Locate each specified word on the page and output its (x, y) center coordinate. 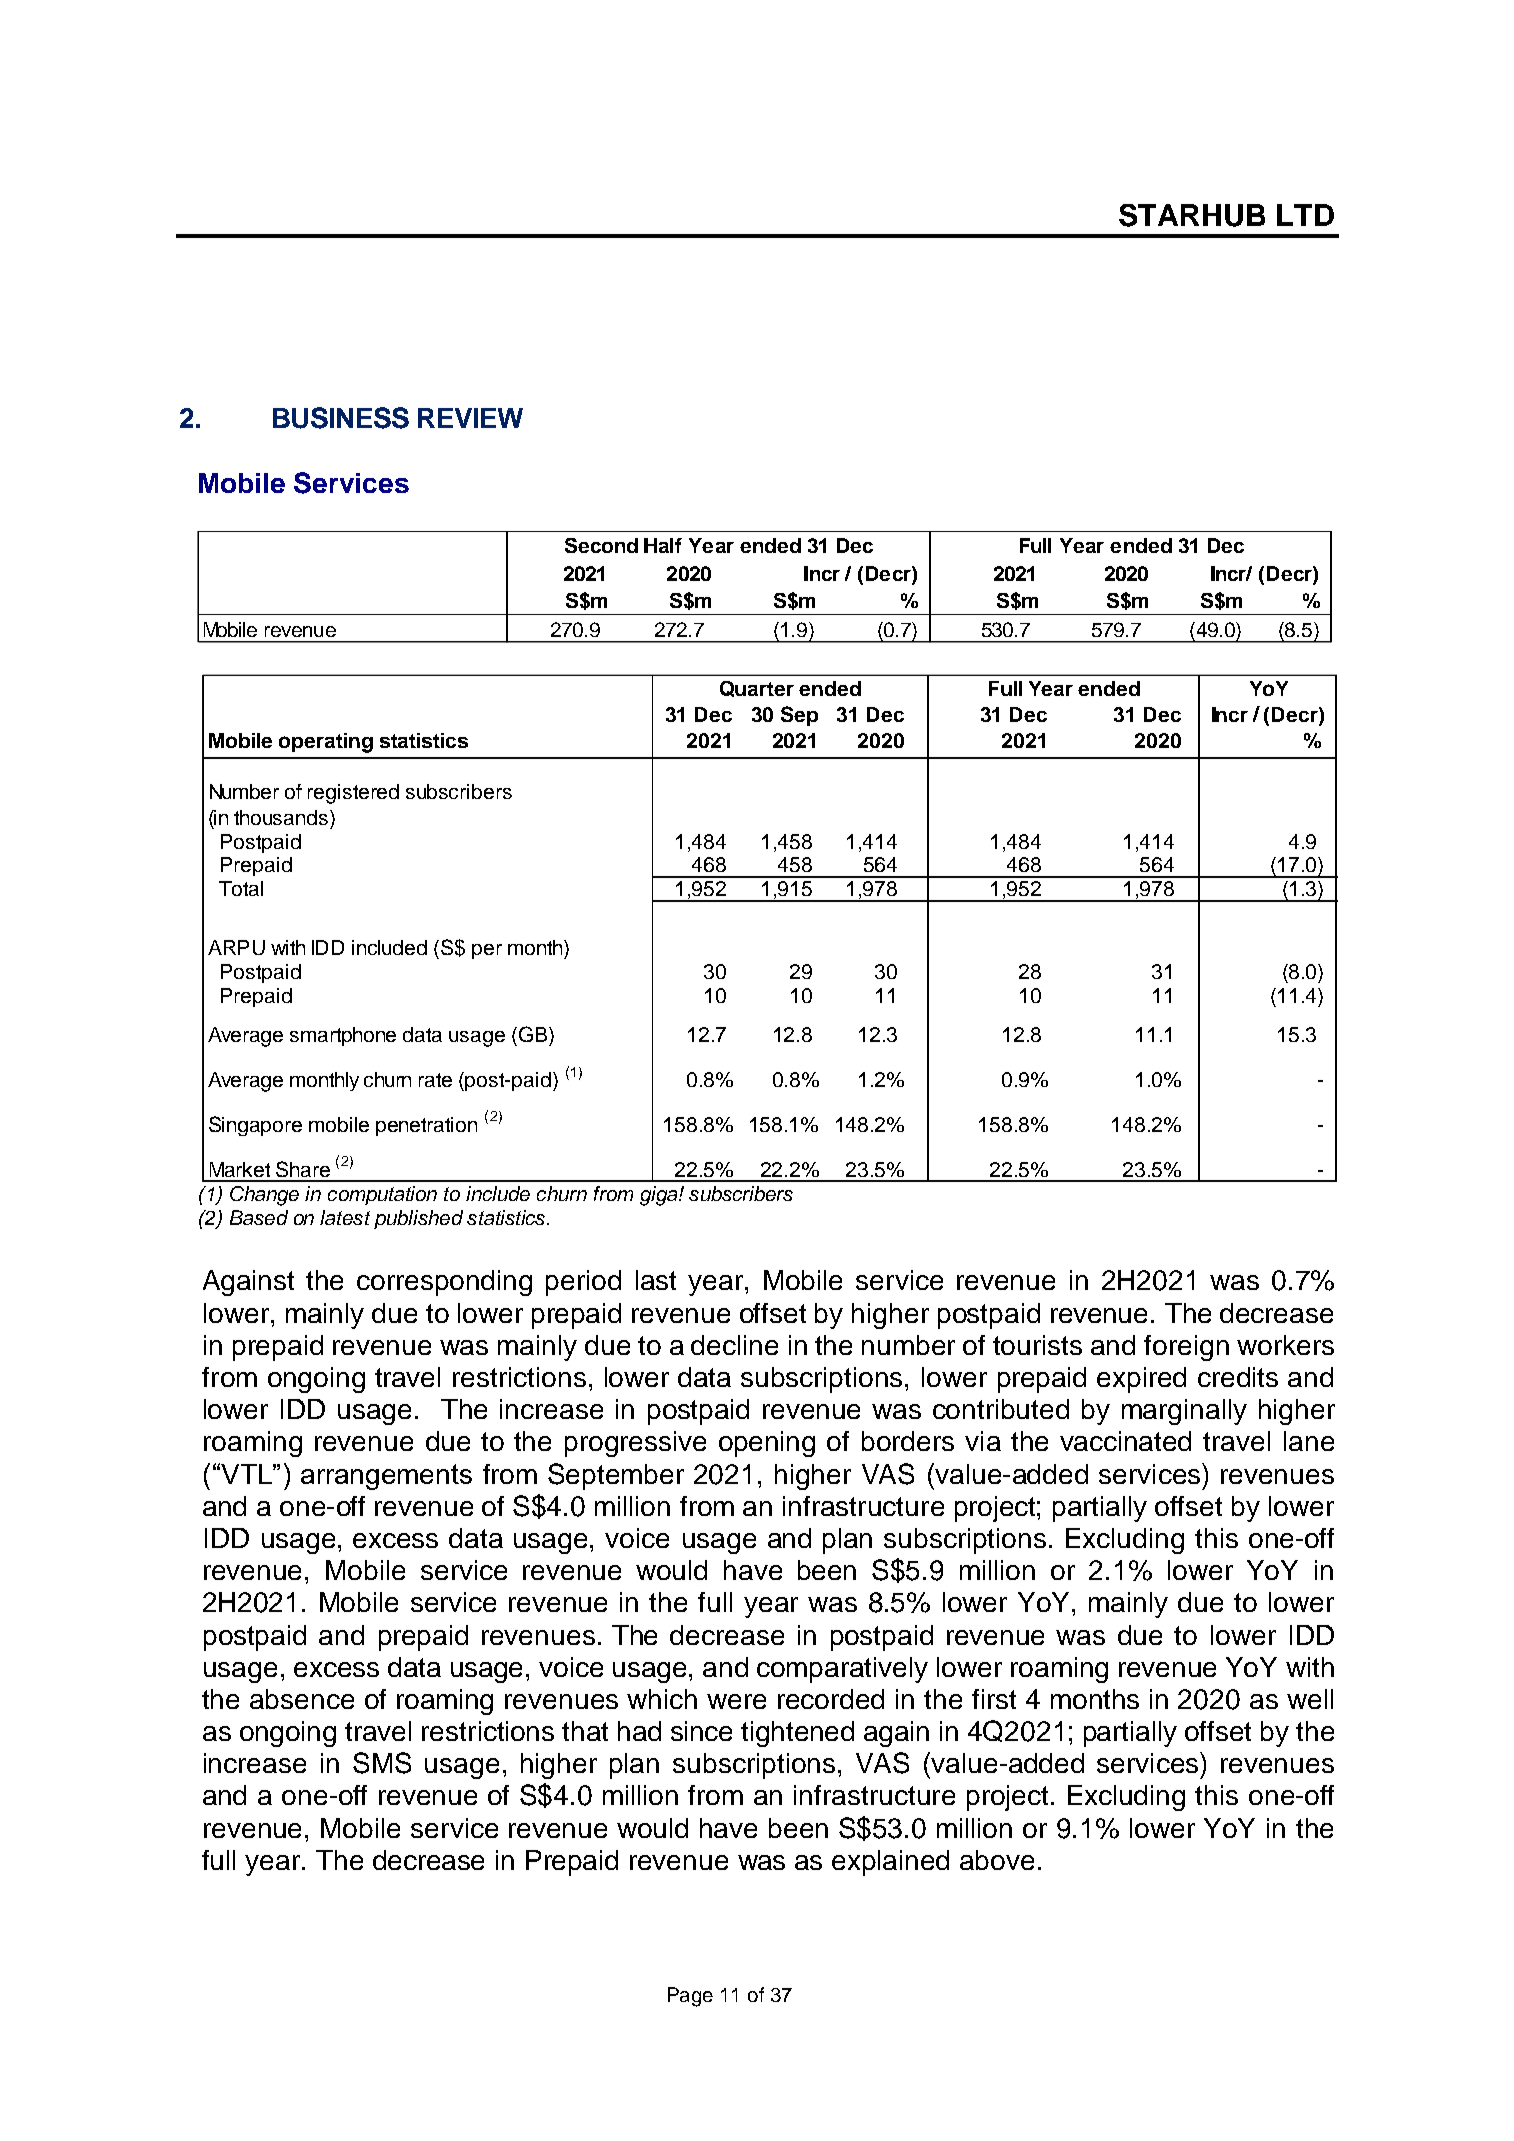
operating (326, 743)
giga (660, 1196)
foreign (1186, 1348)
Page (690, 1997)
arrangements (386, 1477)
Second (601, 545)
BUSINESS (341, 418)
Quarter (757, 689)
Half (663, 545)
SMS (382, 1763)
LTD (1305, 215)
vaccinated (1125, 1441)
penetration (426, 1126)
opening (767, 1444)
